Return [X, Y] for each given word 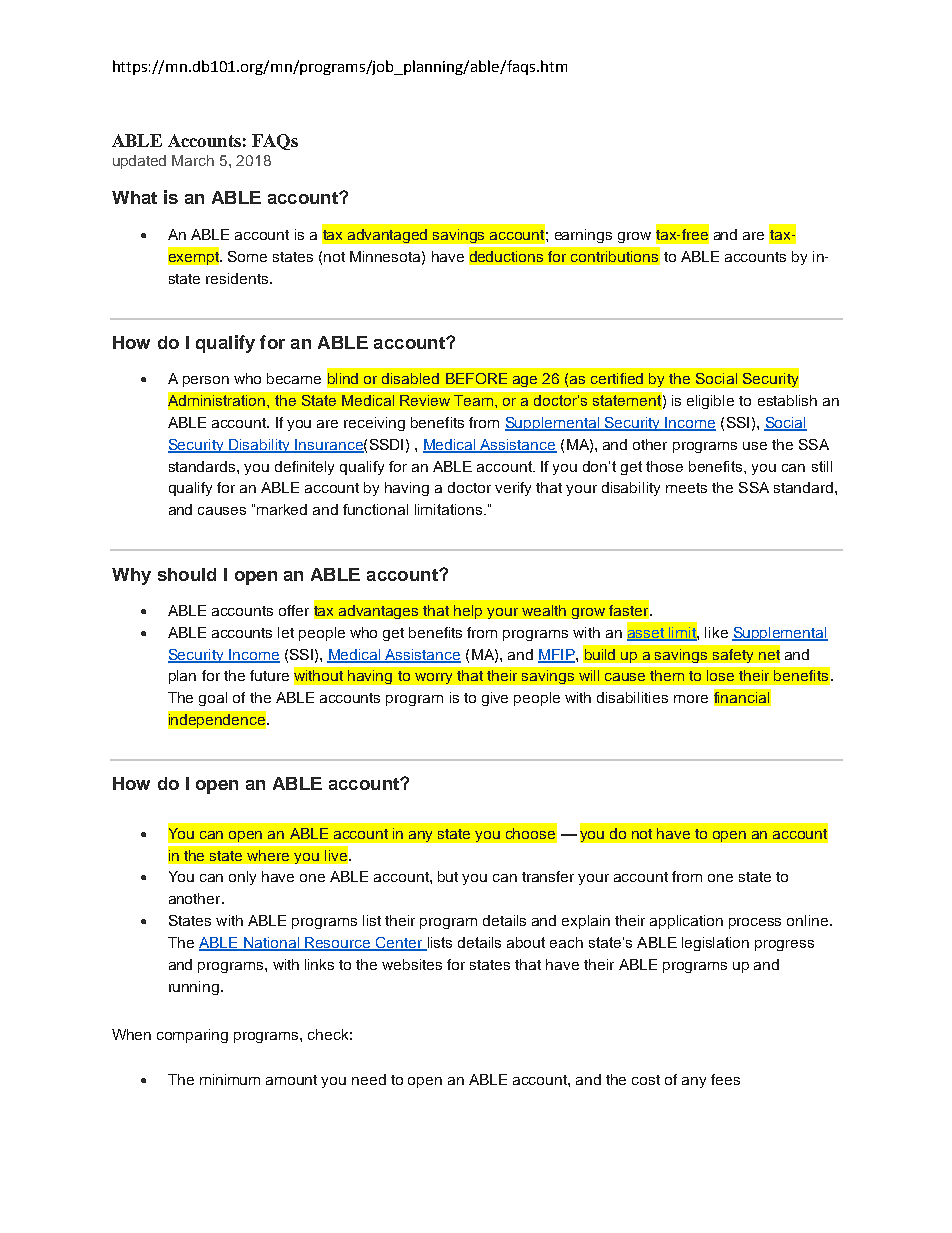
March [193, 160]
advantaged [387, 236]
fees [725, 1079]
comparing [192, 1036]
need [369, 1079]
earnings [583, 236]
